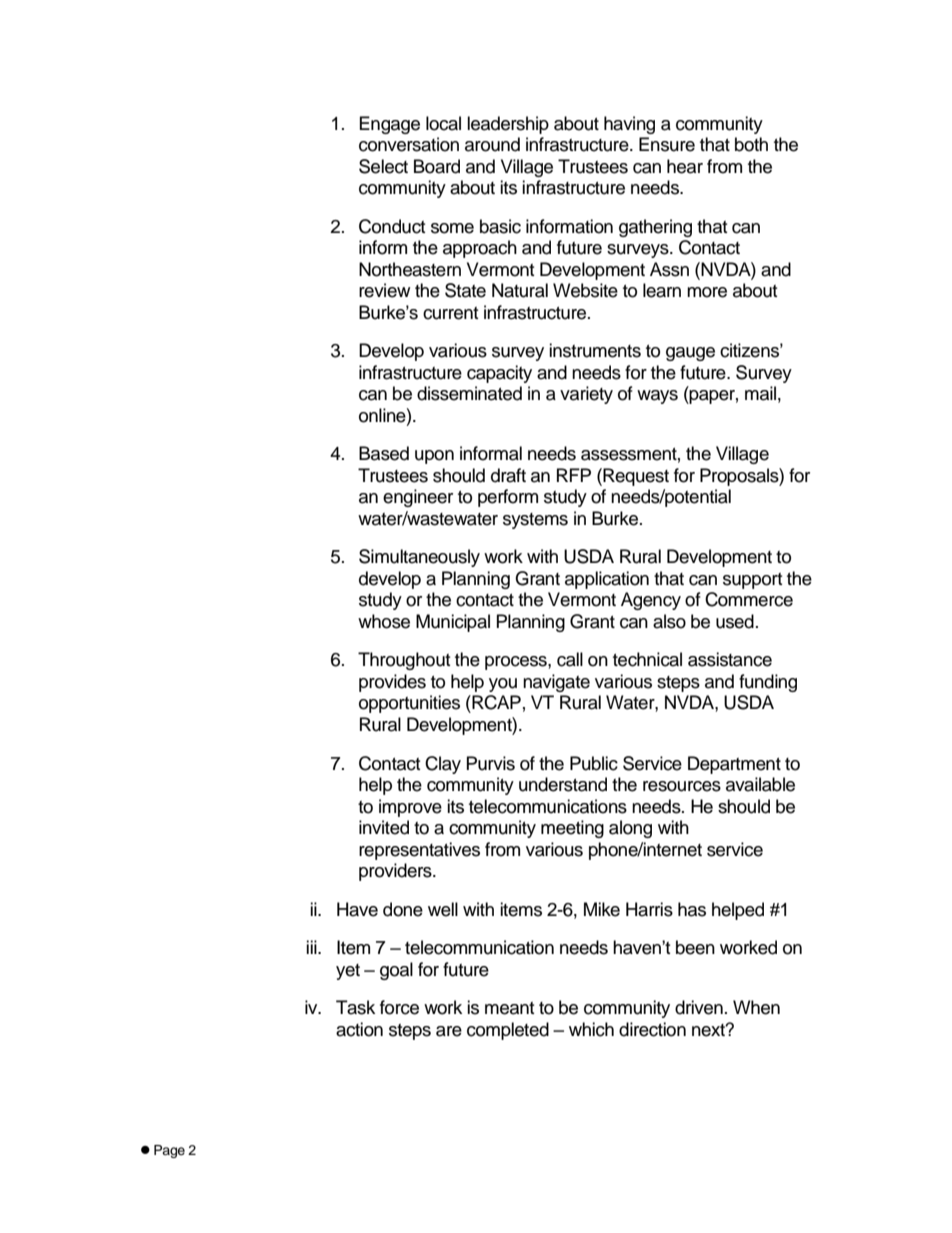  Describe the element at coordinates (682, 786) in the page. I see `resources` at that location.
